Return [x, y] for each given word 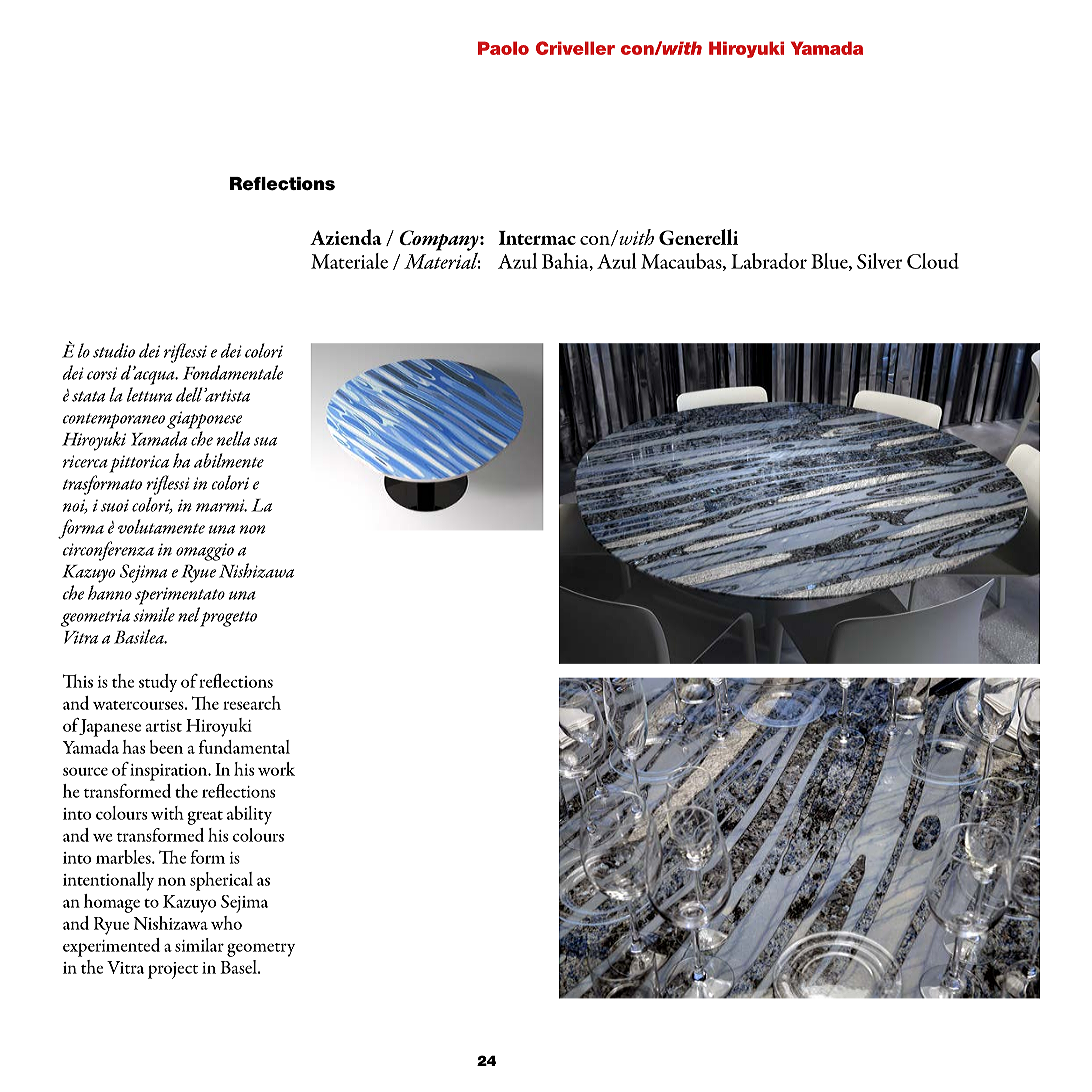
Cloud [933, 261]
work [276, 769]
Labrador [769, 261]
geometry [261, 950]
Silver [879, 261]
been [166, 747]
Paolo [503, 48]
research [252, 703]
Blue [830, 262]
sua [265, 441]
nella [233, 438]
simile [154, 614]
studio [114, 350]
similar [199, 945]
